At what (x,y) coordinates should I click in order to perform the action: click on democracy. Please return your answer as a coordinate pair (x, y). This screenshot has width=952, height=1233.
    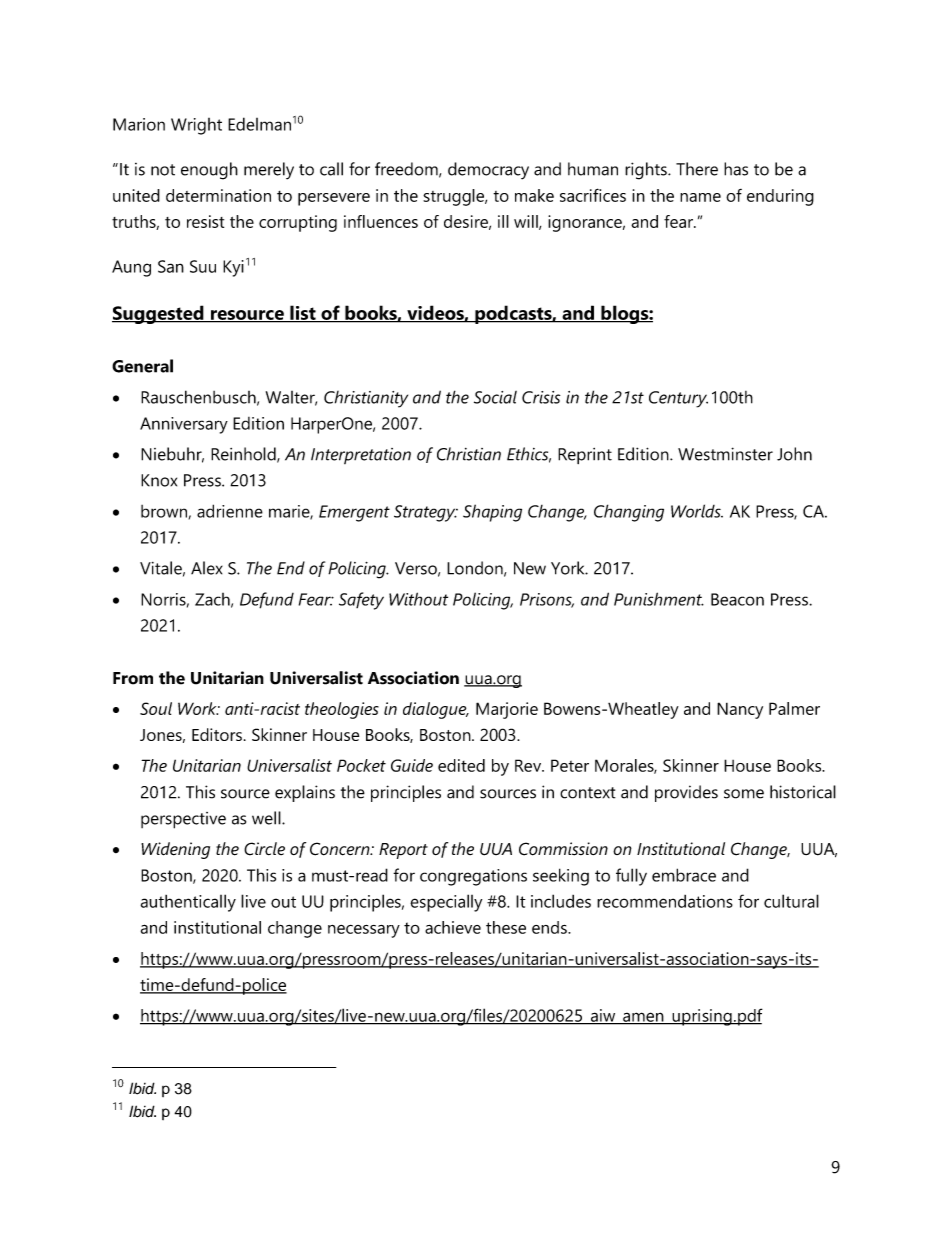
    Looking at the image, I should click on (488, 171).
